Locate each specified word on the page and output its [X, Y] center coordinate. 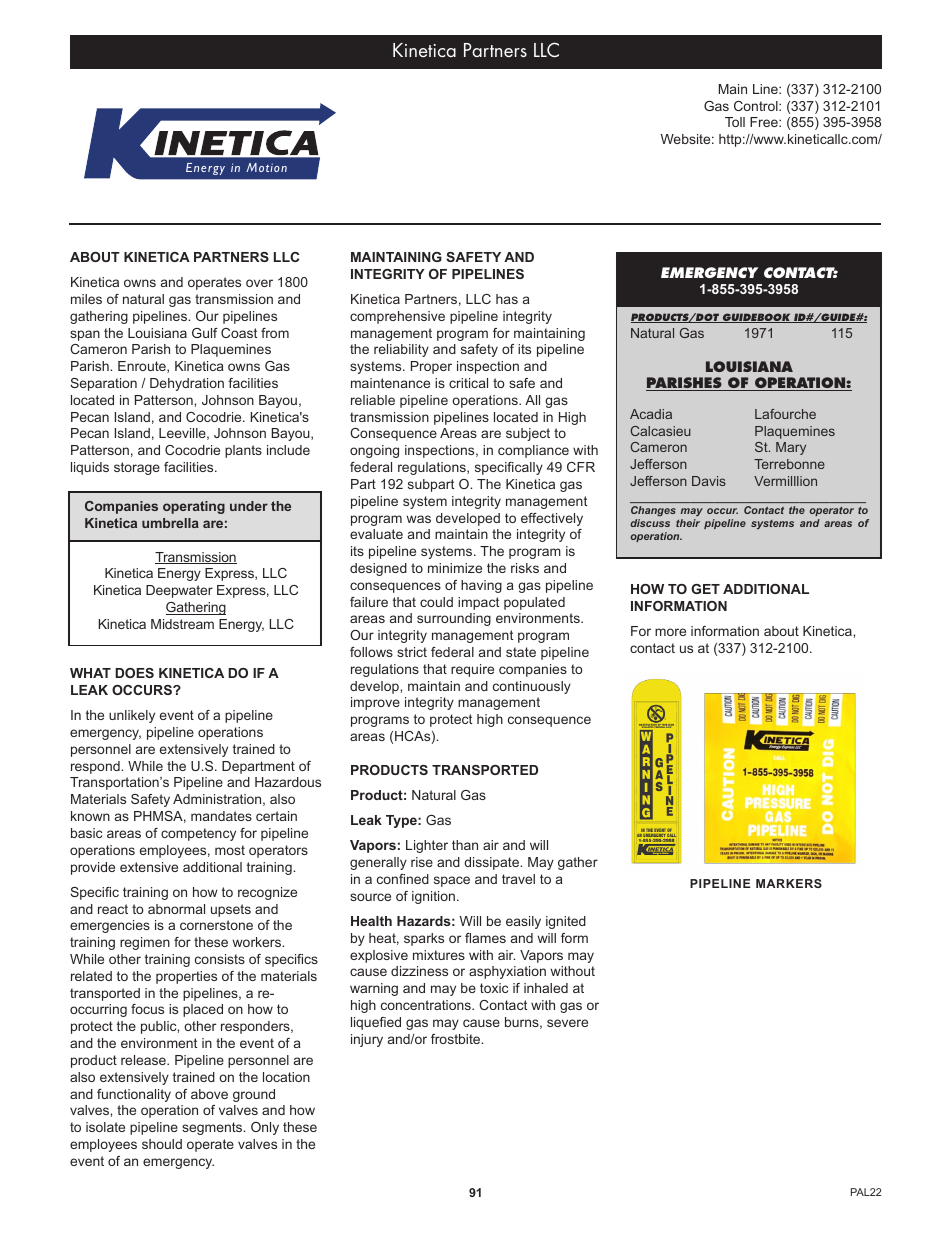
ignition [433, 897]
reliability [401, 350]
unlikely [132, 716]
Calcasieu [661, 431]
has [507, 299]
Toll [735, 122]
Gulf [205, 333]
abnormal [176, 909]
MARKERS [789, 883]
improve [375, 703]
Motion [266, 167]
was [418, 519]
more [670, 632]
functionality [134, 1095]
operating [194, 507]
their [688, 523]
